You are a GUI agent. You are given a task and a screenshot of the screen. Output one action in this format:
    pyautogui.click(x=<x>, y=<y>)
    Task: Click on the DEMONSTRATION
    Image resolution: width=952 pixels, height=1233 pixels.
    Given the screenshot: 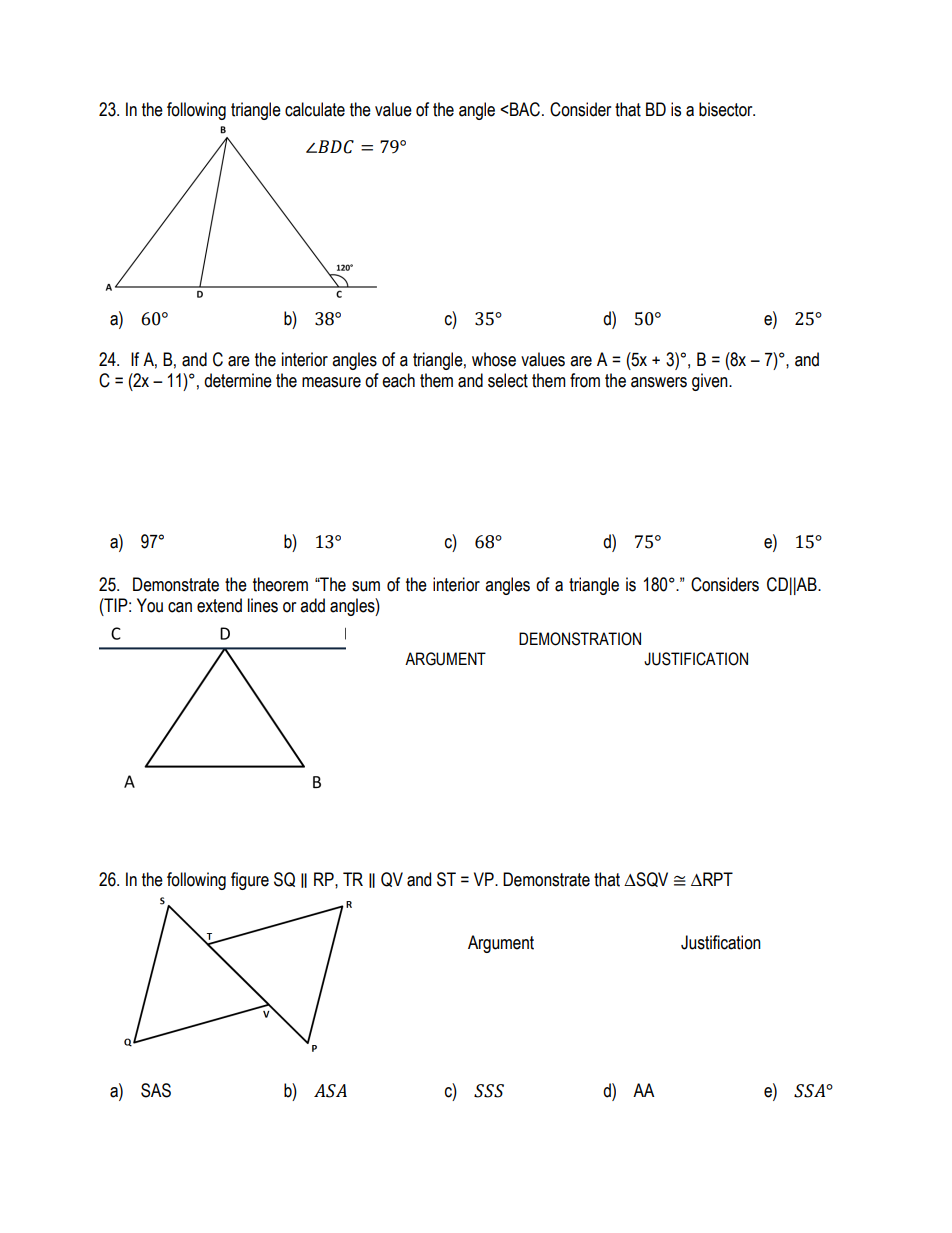 What is the action you would take?
    pyautogui.click(x=580, y=639)
